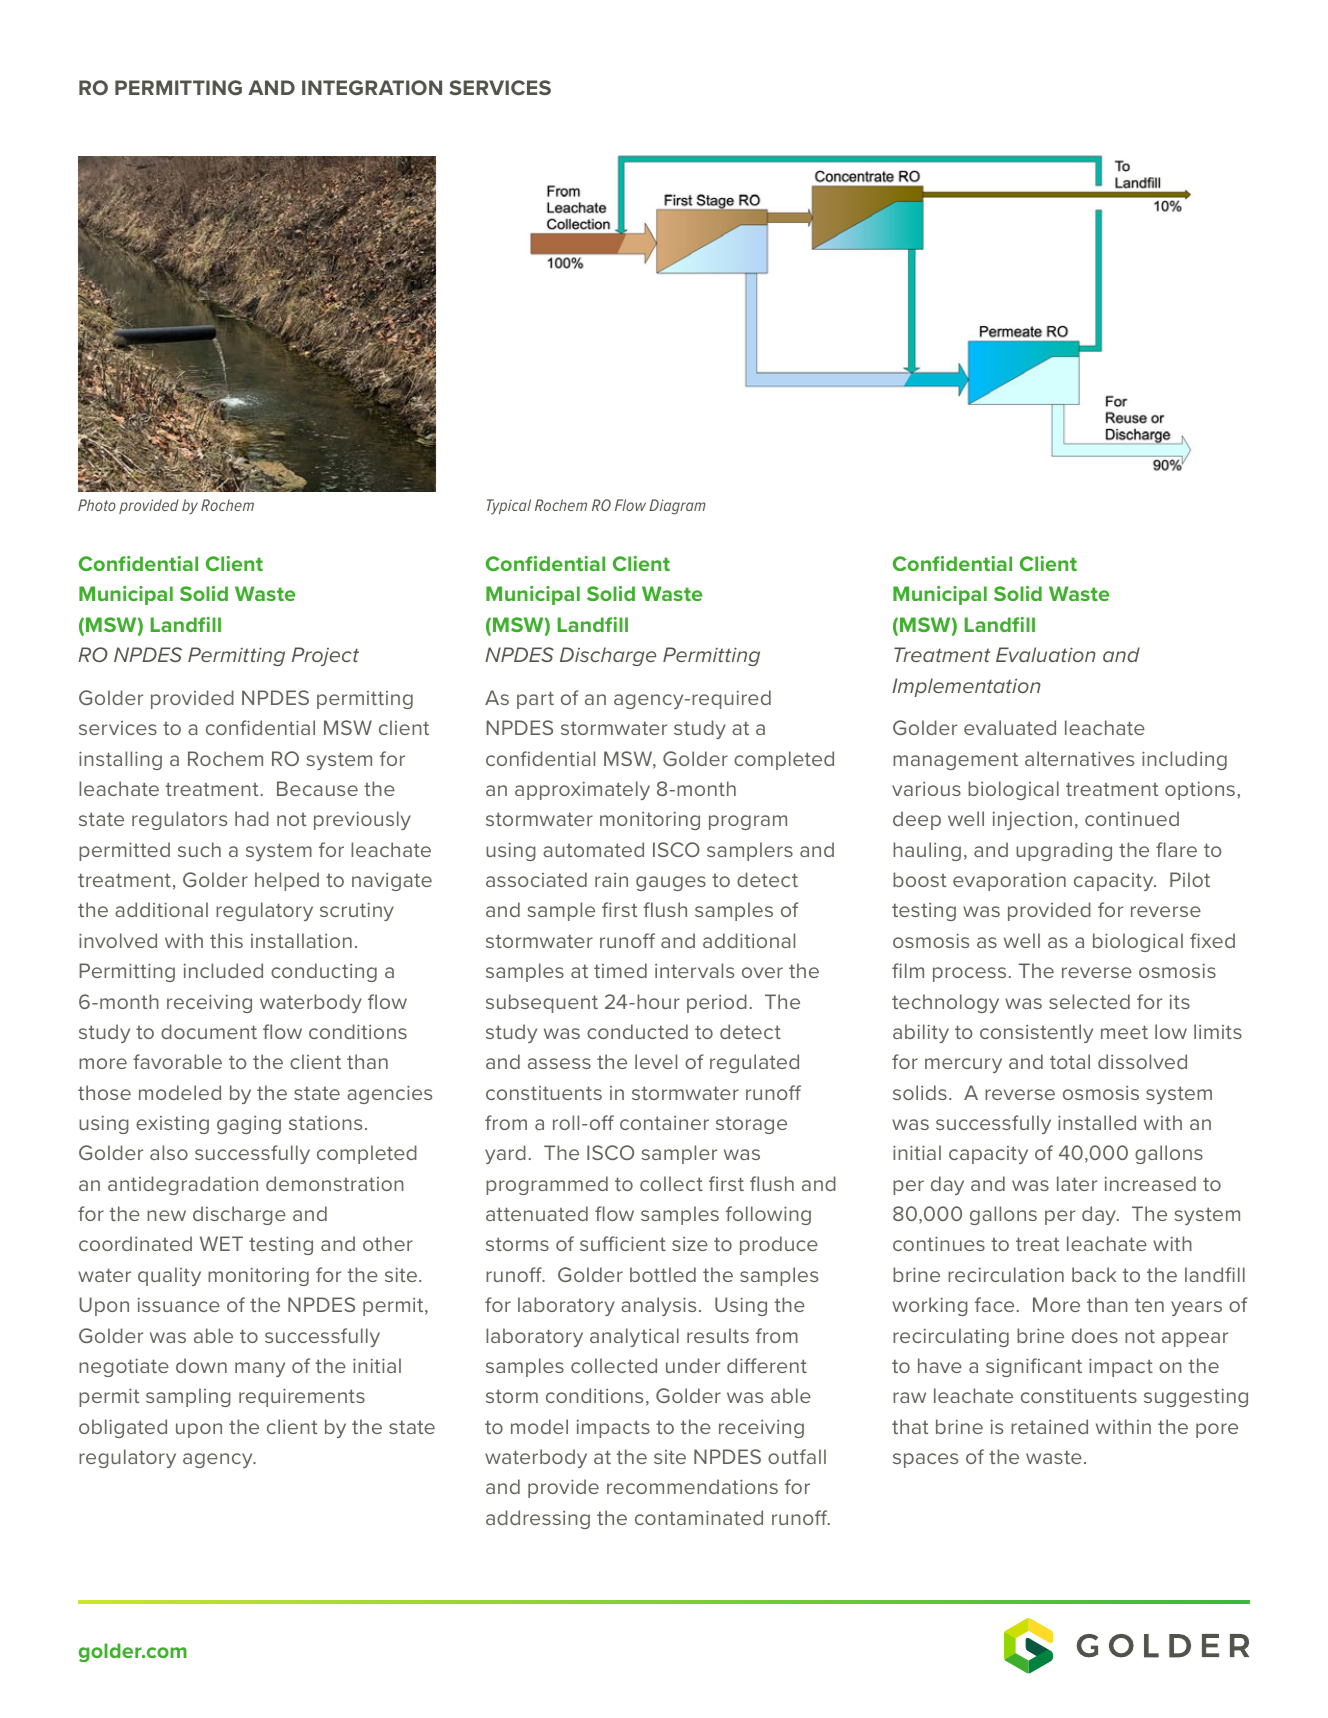 This screenshot has width=1328, height=1718. Describe the element at coordinates (172, 1125) in the screenshot. I see `existing` at that location.
